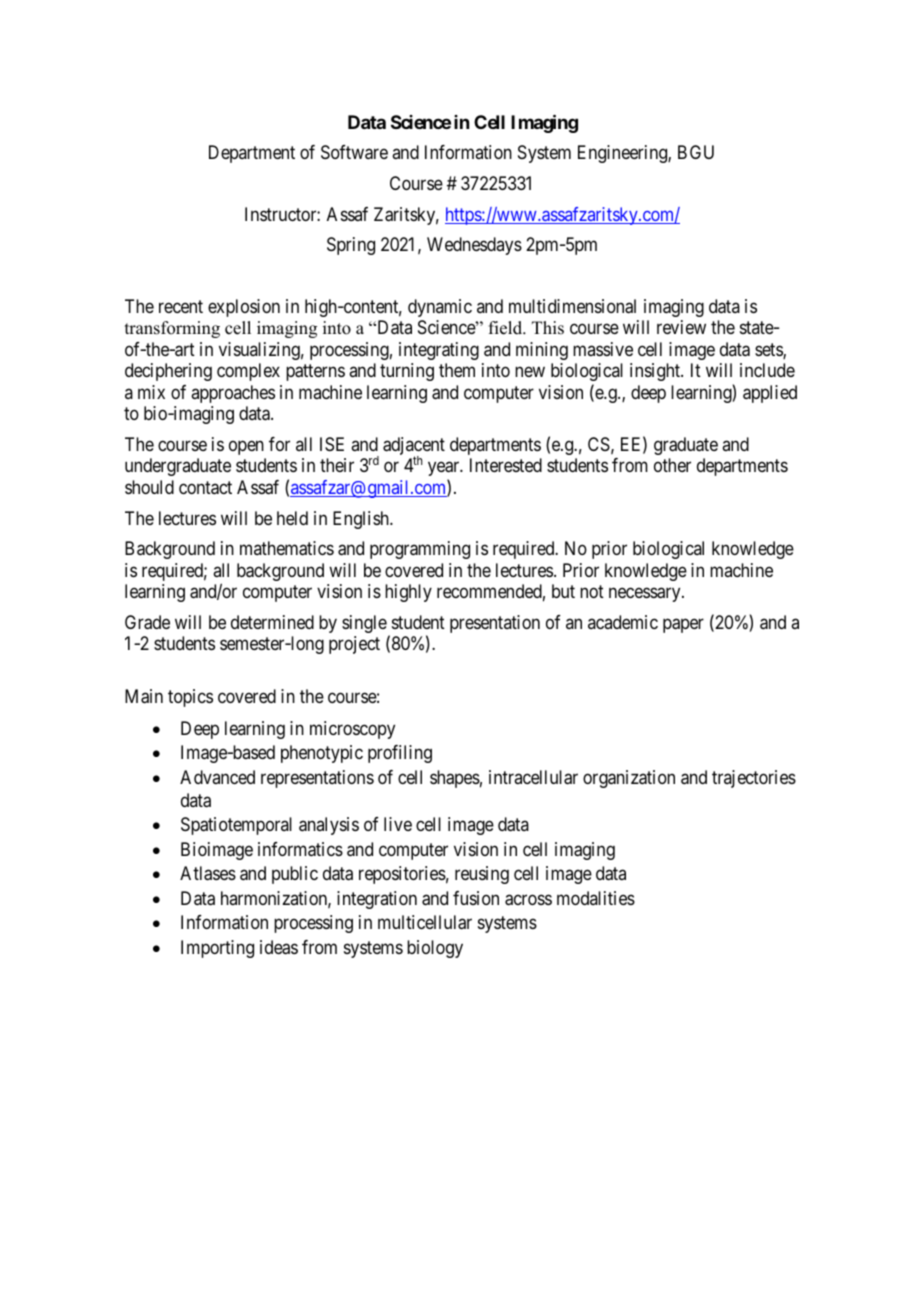 This document has width=924, height=1308. Describe the element at coordinates (681, 327) in the document. I see `review` at that location.
